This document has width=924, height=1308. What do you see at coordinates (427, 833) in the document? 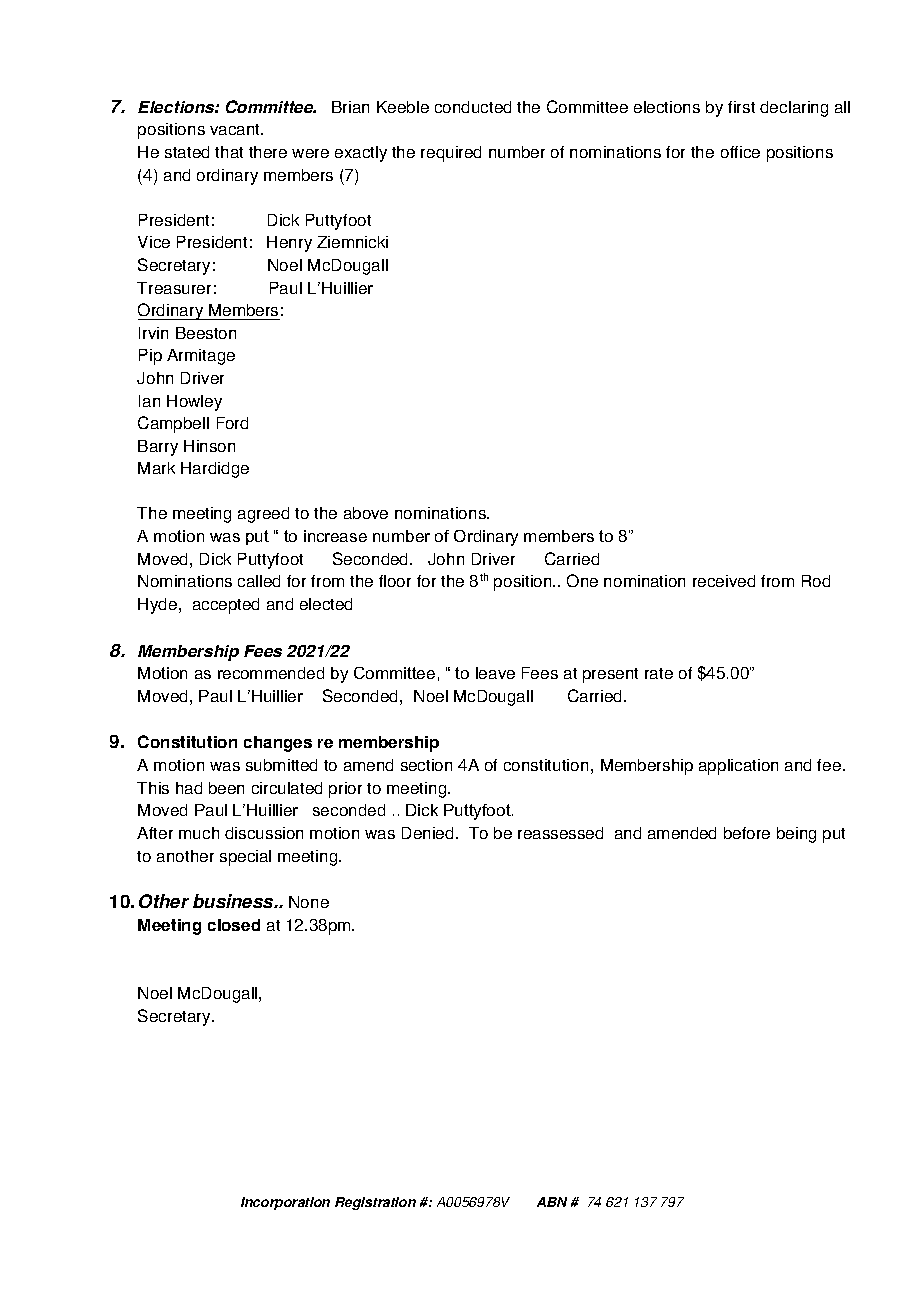
I see `Denied` at bounding box center [427, 833].
